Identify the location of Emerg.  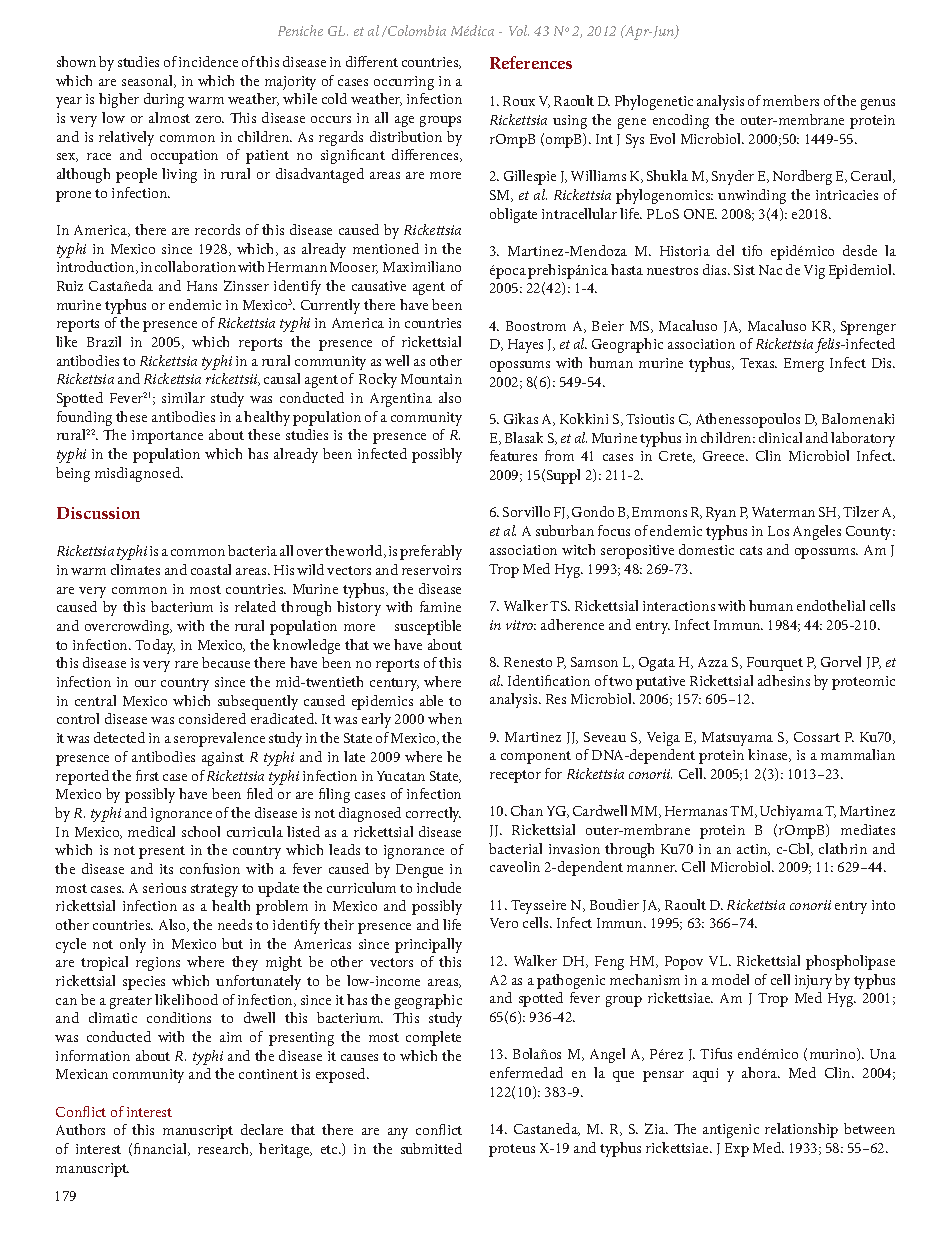
(804, 365).
